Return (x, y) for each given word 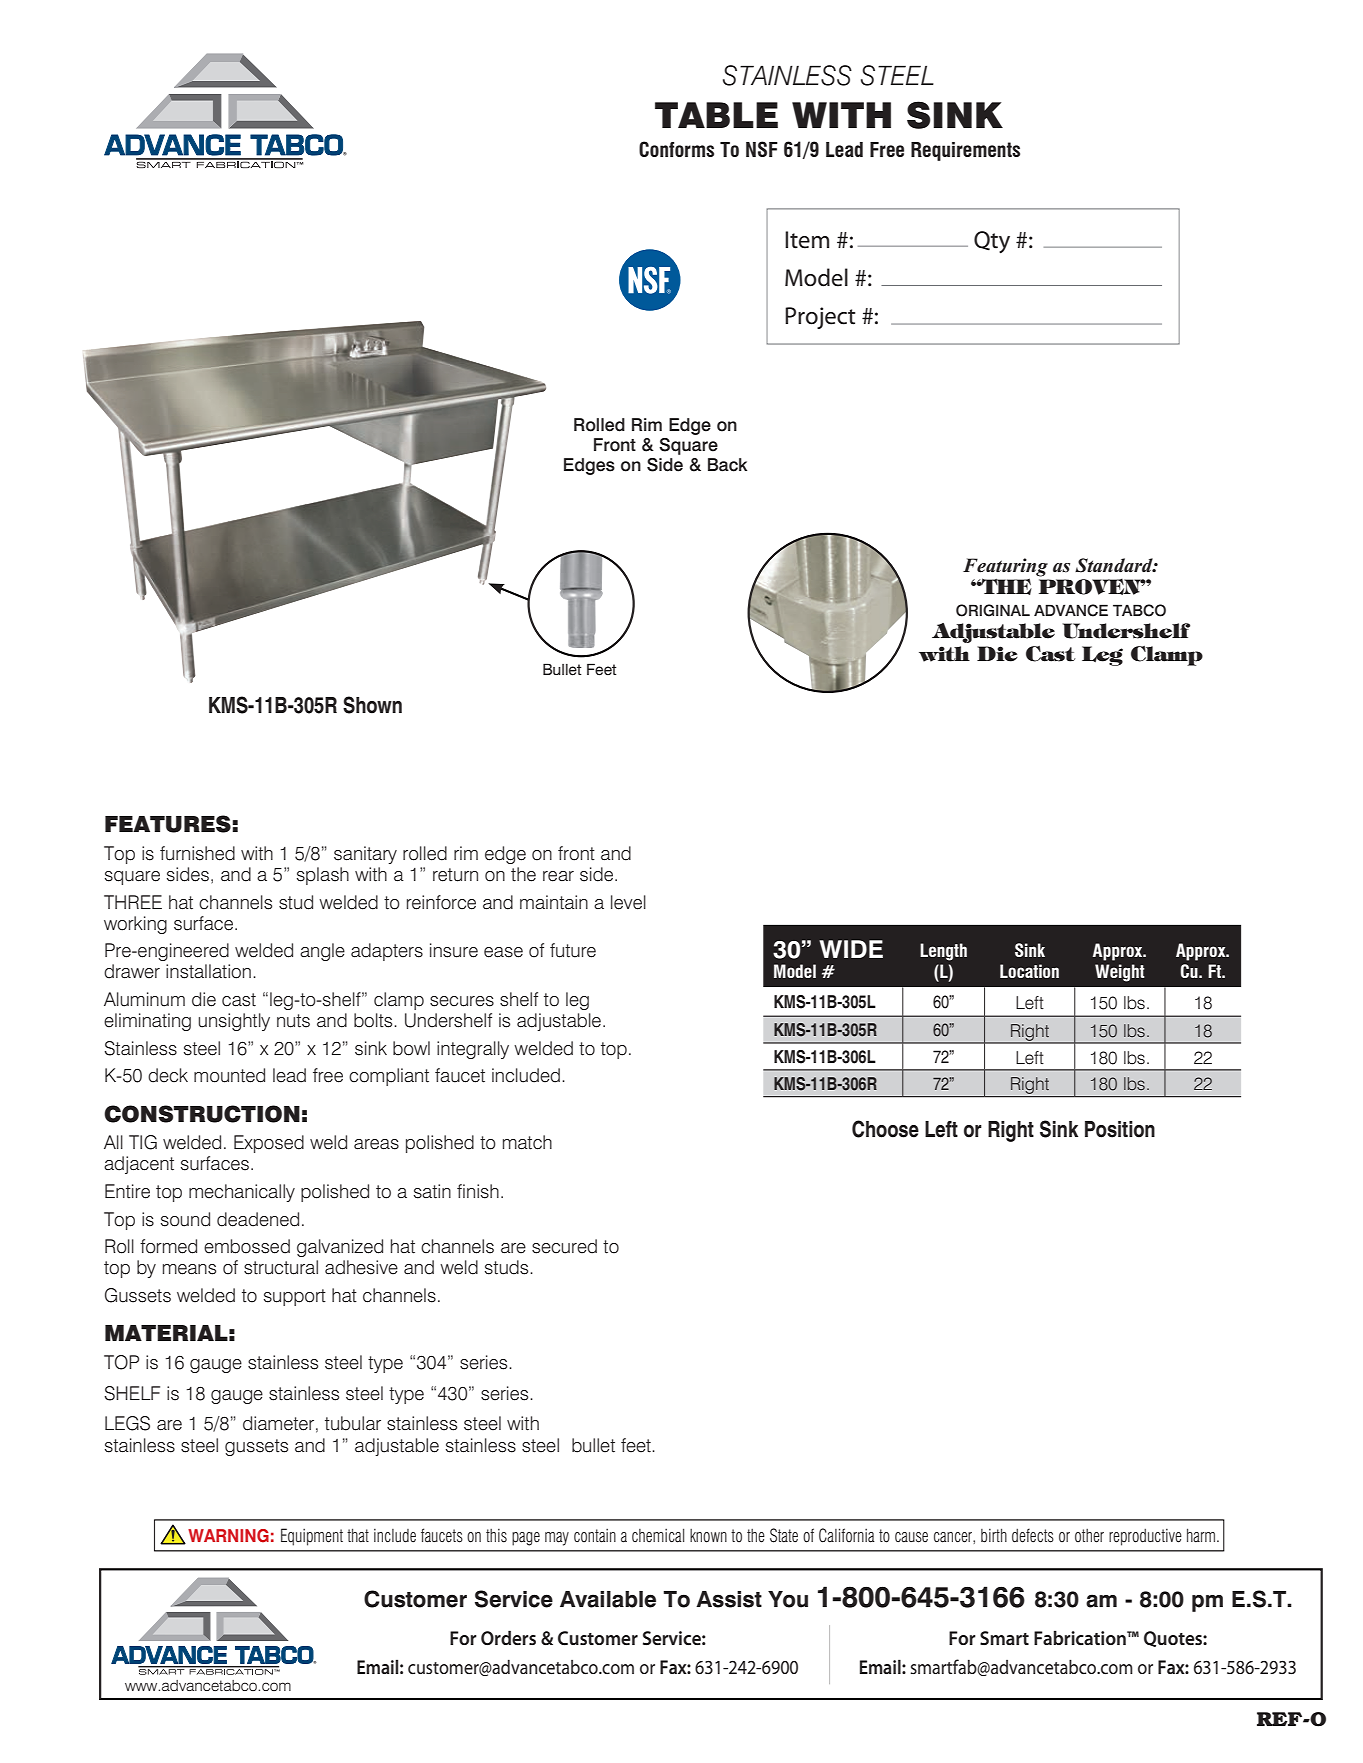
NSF (762, 149)
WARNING (228, 1536)
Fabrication (1081, 1637)
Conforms (676, 149)
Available (608, 1599)
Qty (992, 242)
